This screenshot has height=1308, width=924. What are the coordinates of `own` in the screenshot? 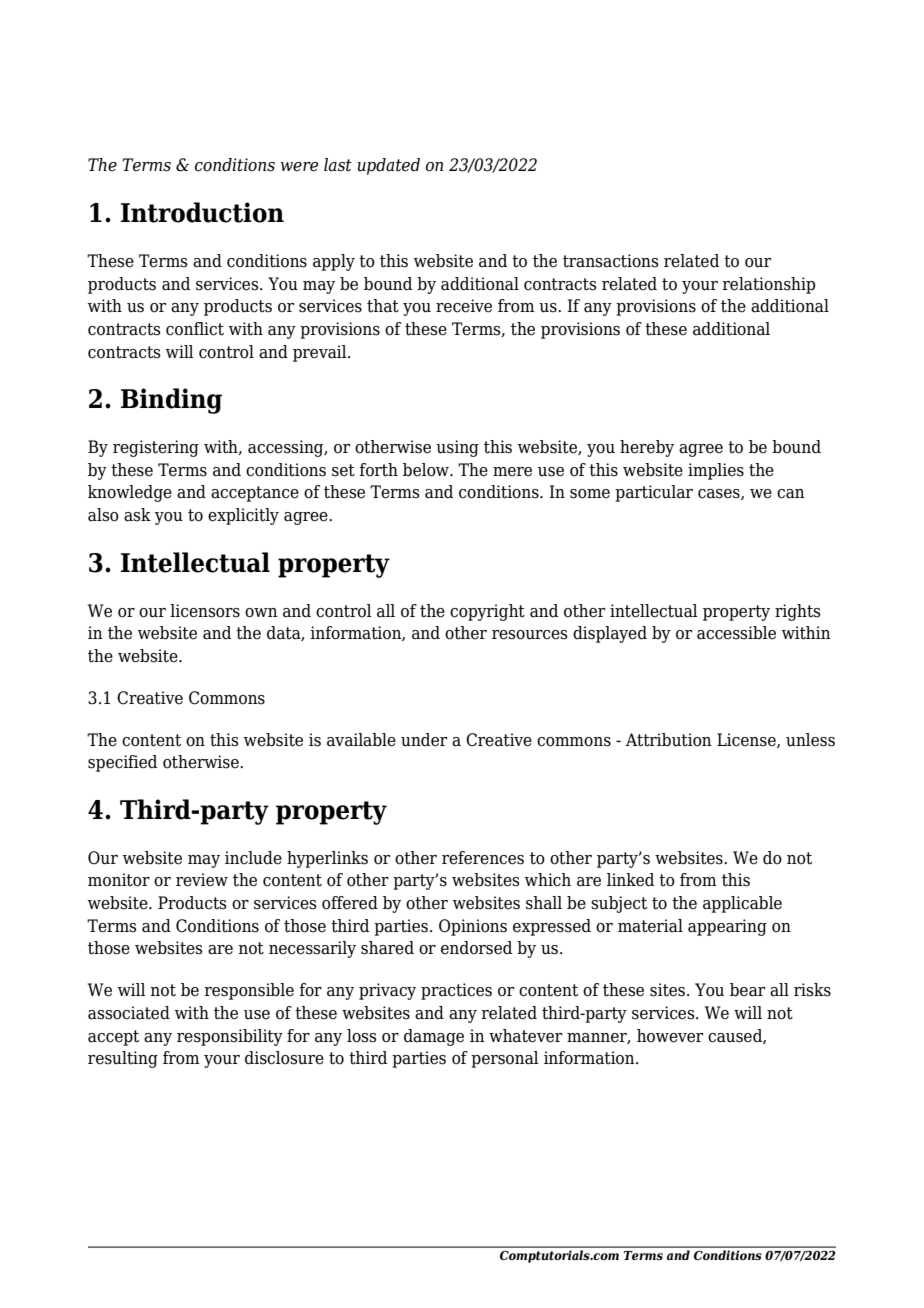 It's located at (261, 613).
